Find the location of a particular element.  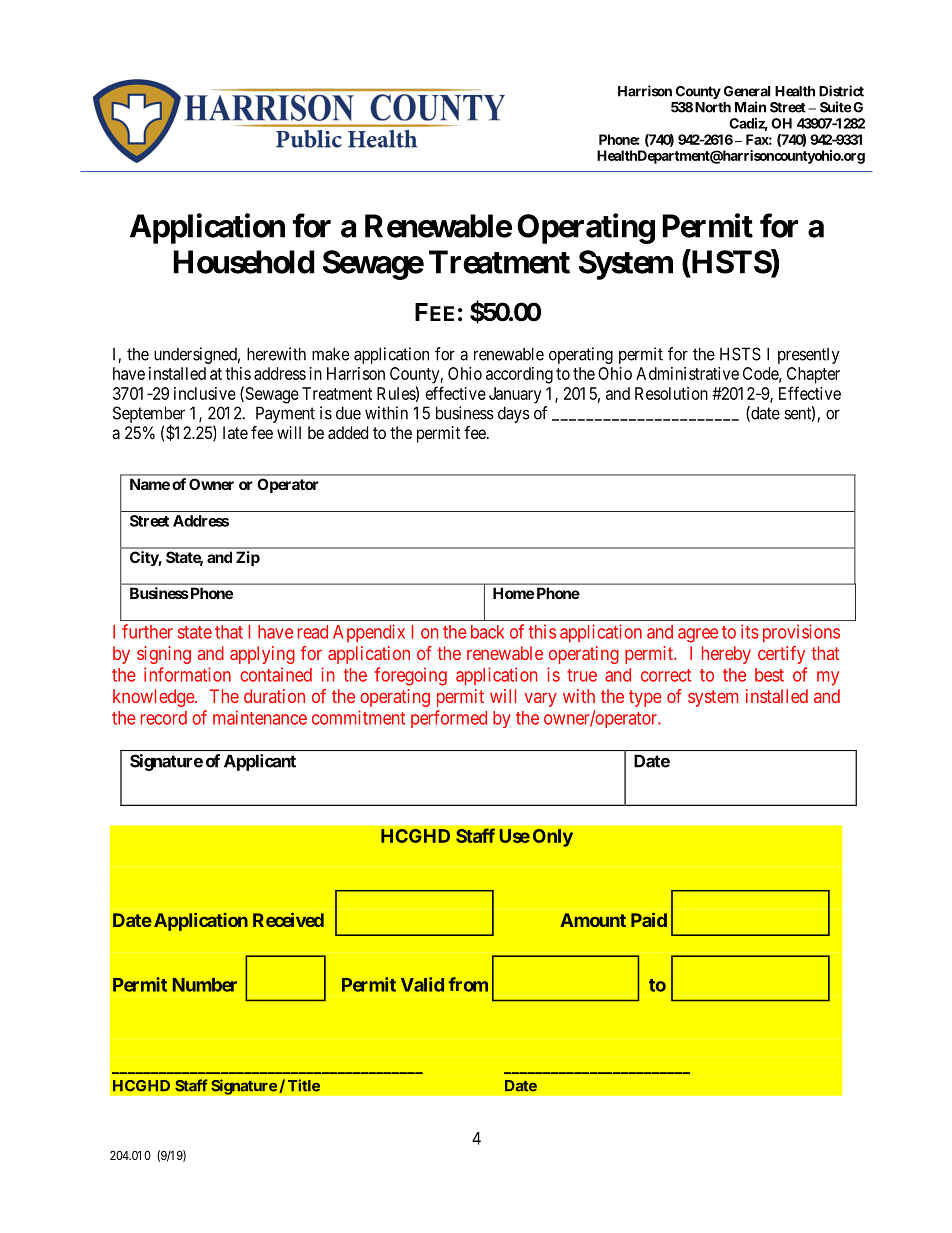

Paid is located at coordinates (649, 920).
